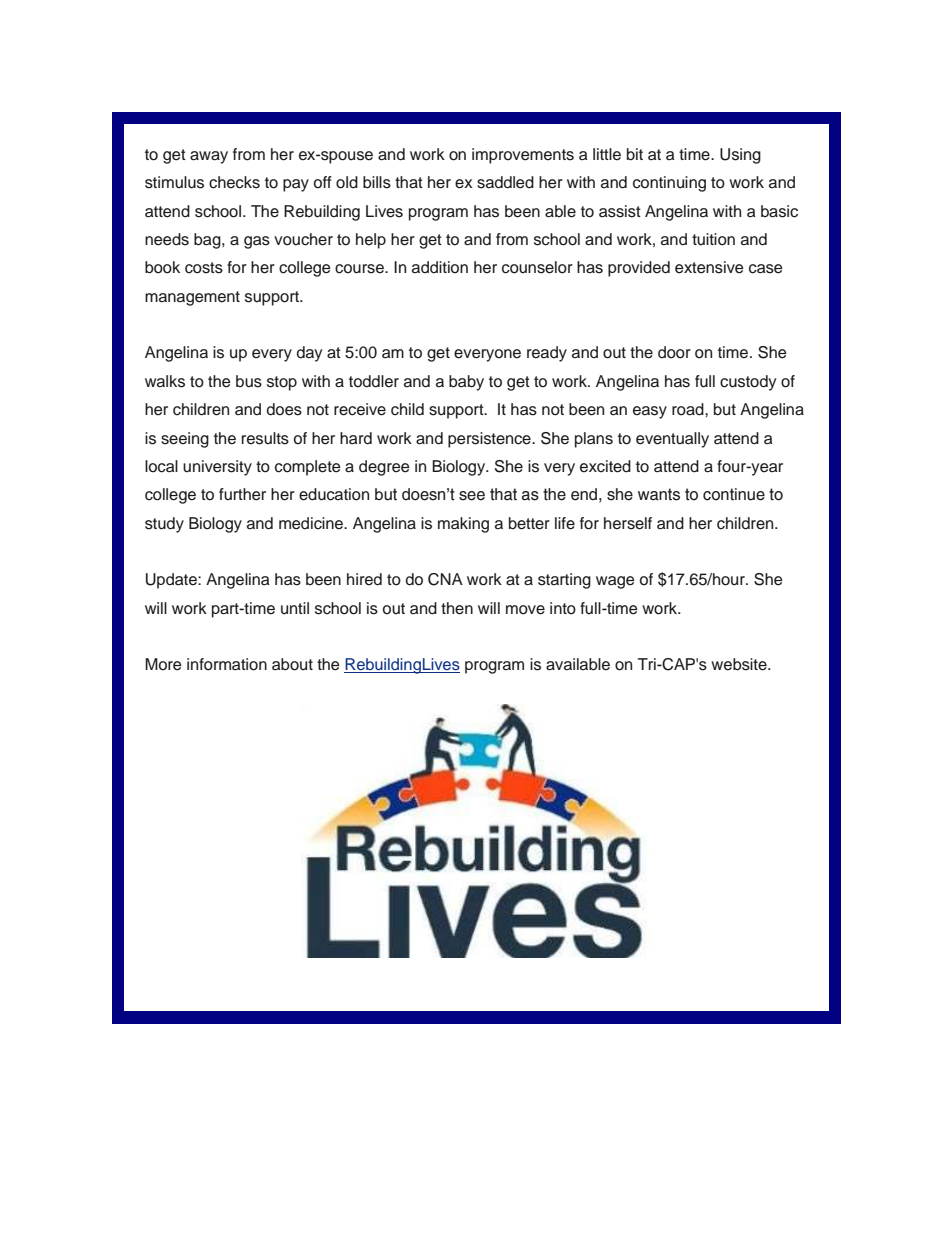 This screenshot has height=1233, width=952. Describe the element at coordinates (689, 409) in the screenshot. I see `road` at that location.
